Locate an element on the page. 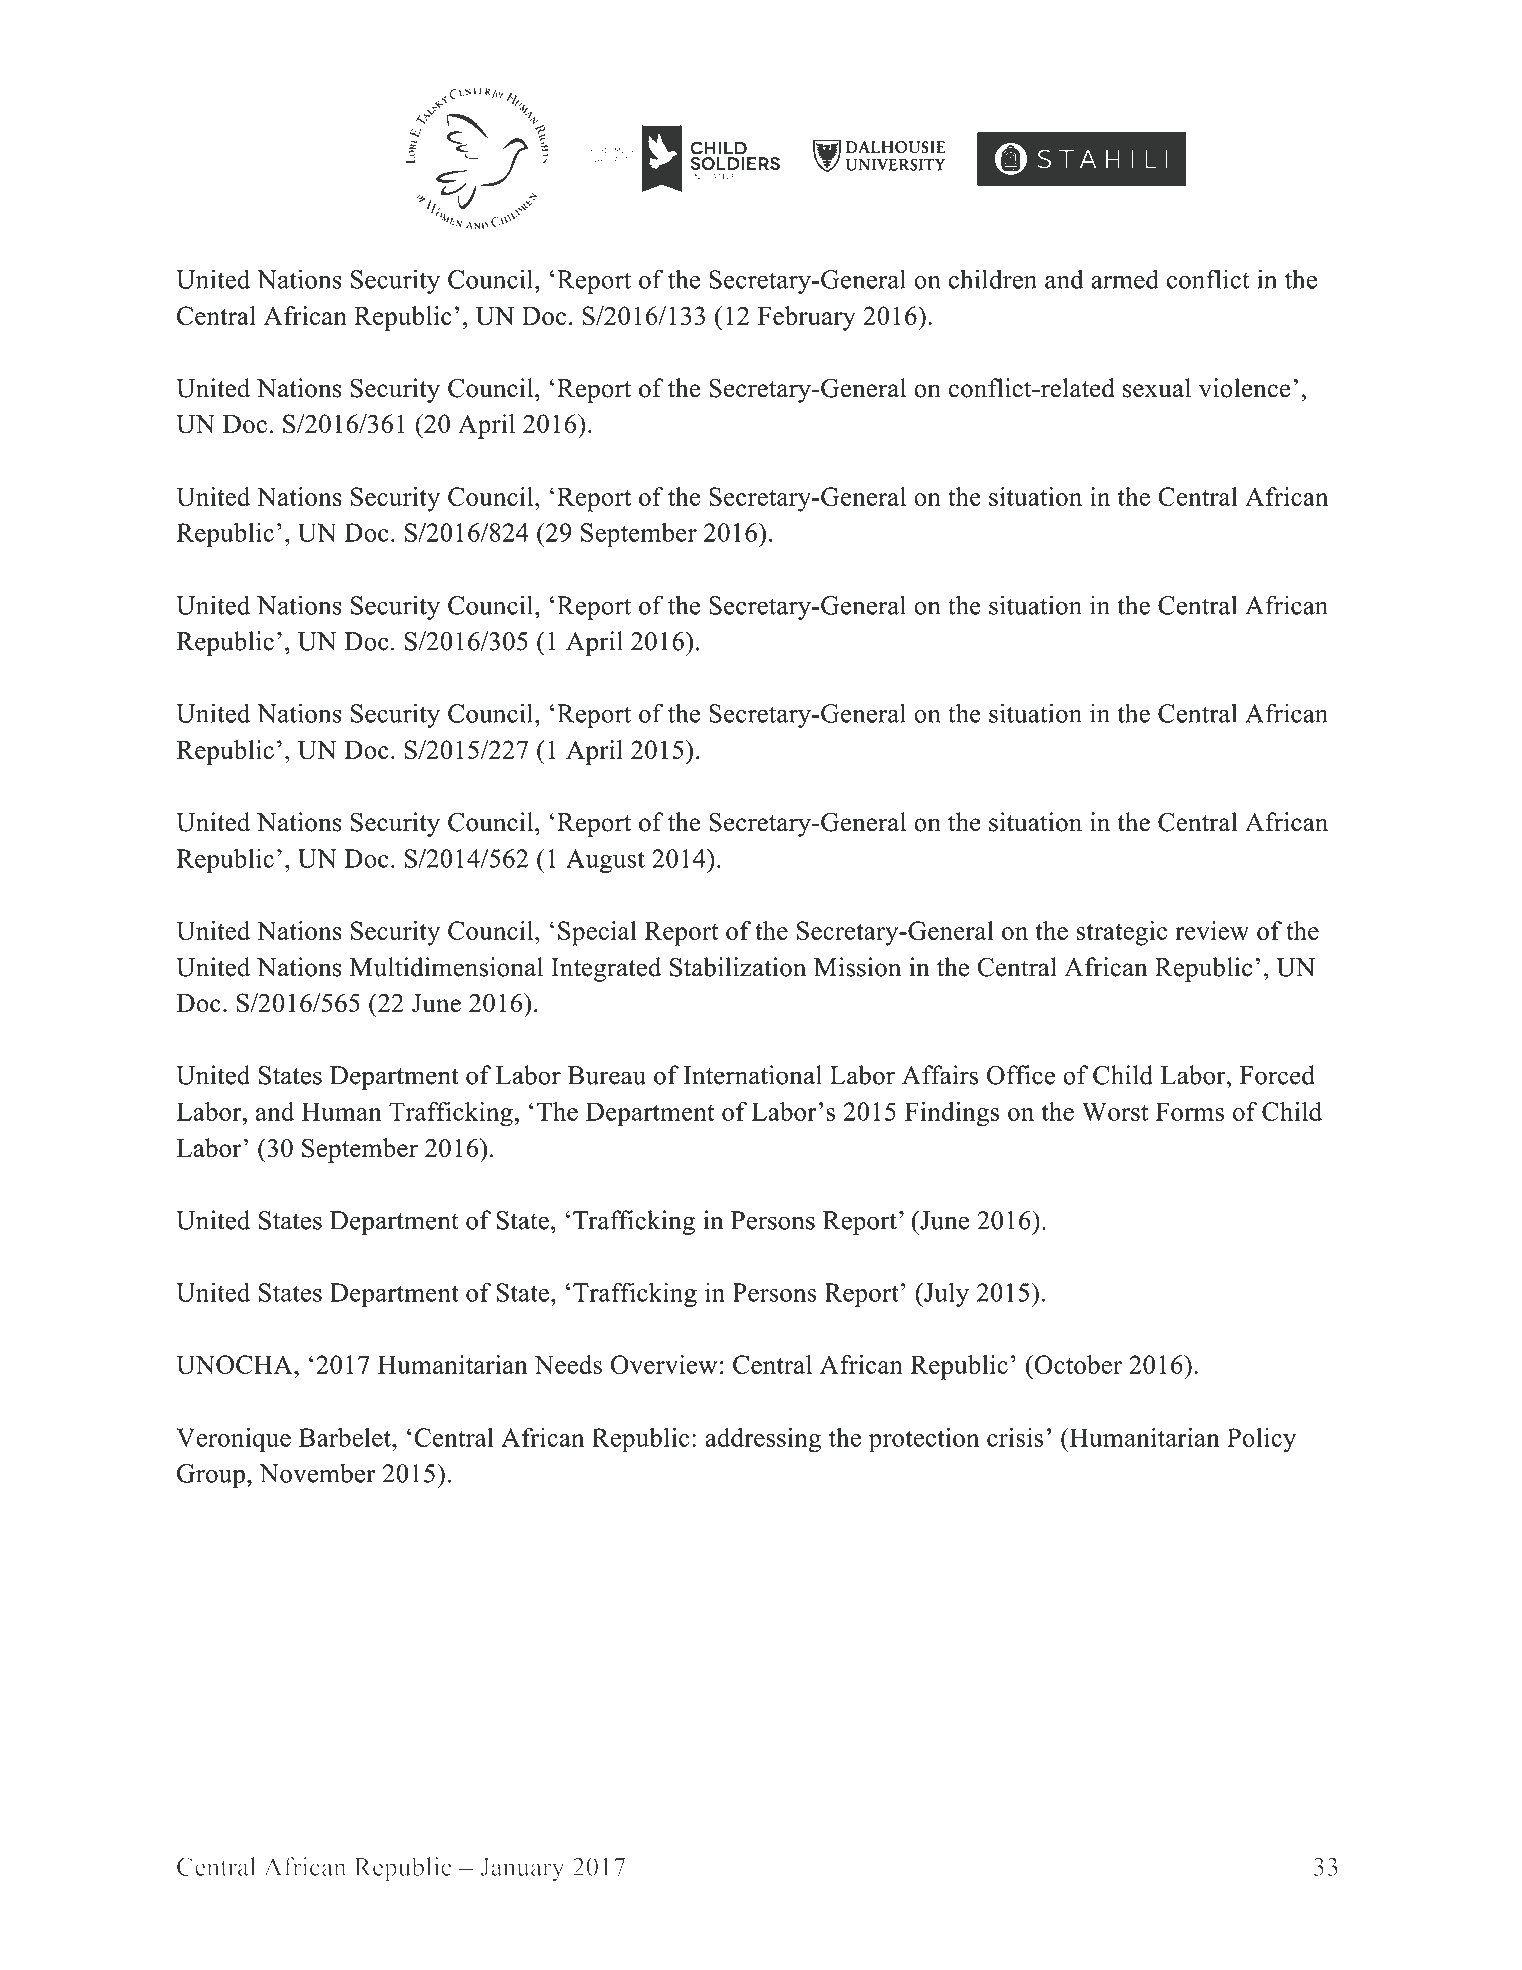  armed is located at coordinates (1125, 279).
